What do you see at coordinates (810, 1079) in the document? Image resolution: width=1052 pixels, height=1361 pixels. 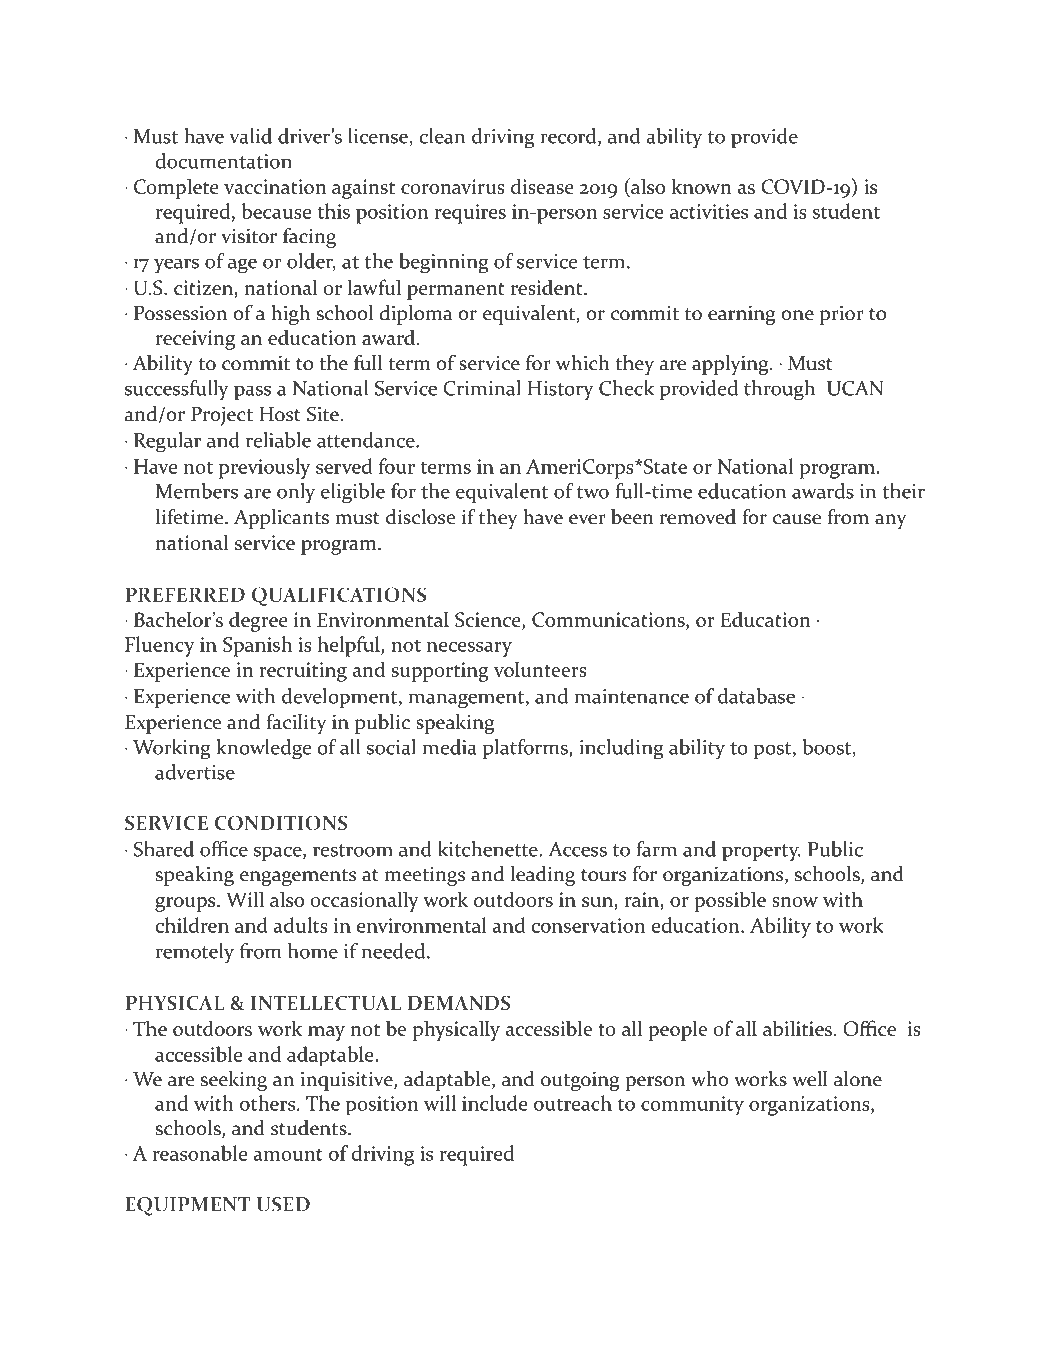 I see `well` at bounding box center [810, 1079].
